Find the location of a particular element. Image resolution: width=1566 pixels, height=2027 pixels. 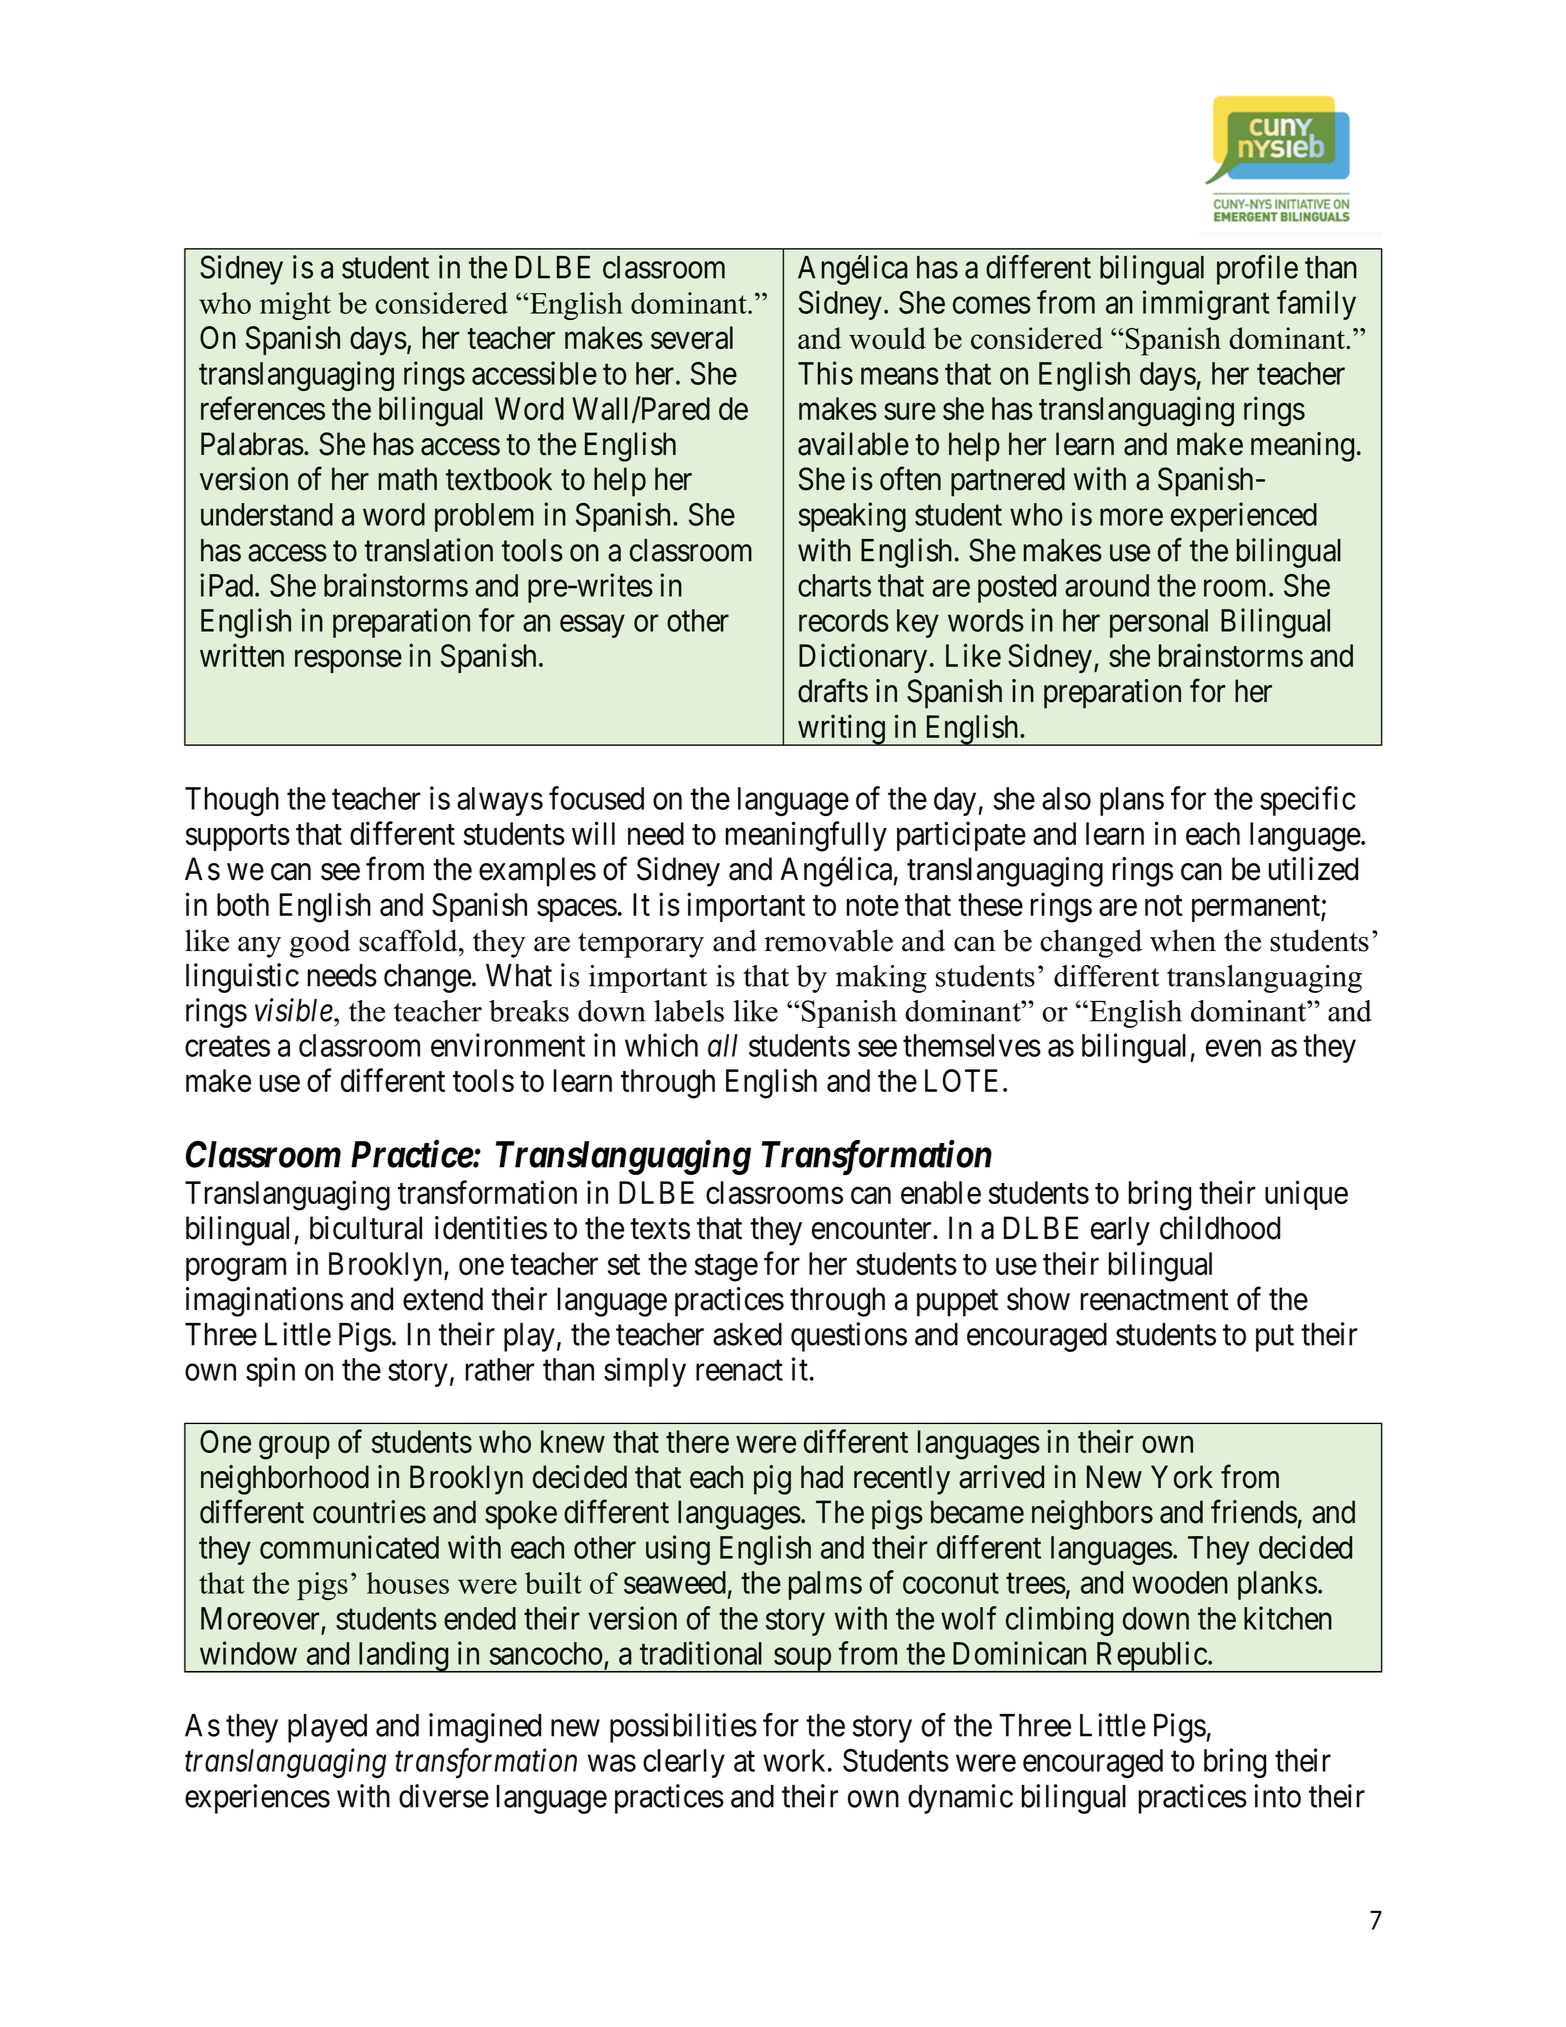

visible is located at coordinates (294, 1010).
